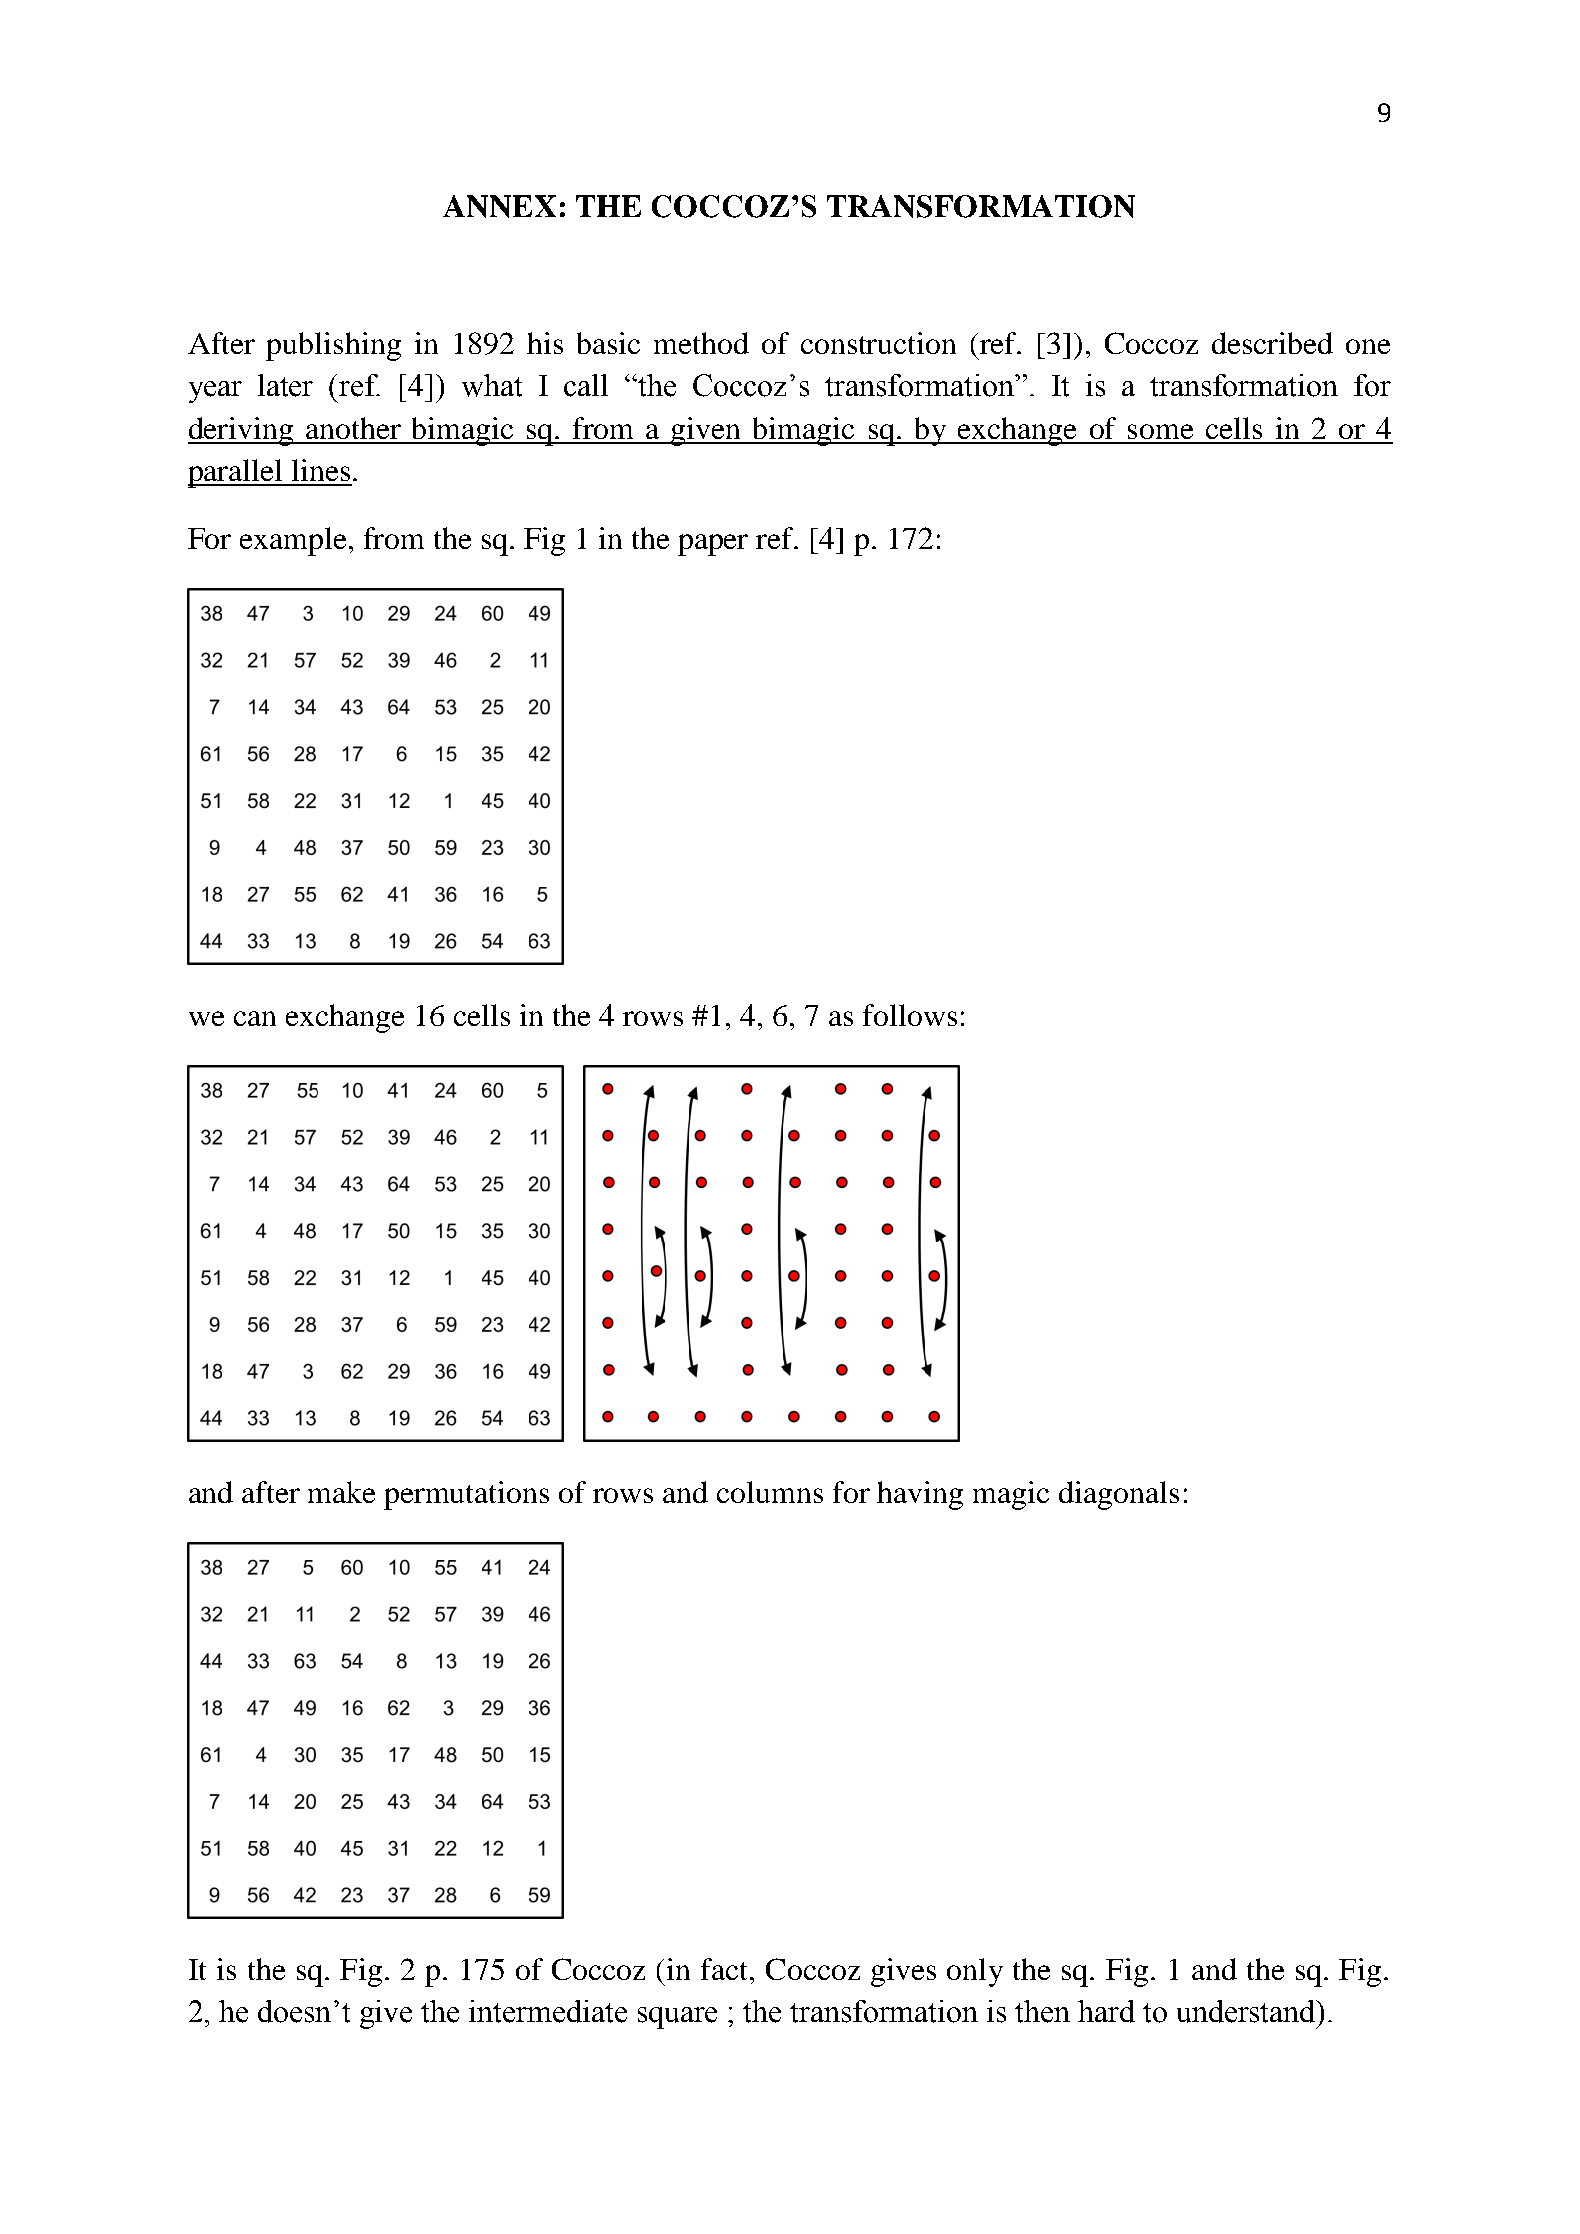 The width and height of the page is (1580, 2234). Describe the element at coordinates (1160, 431) in the page. I see `some` at that location.
